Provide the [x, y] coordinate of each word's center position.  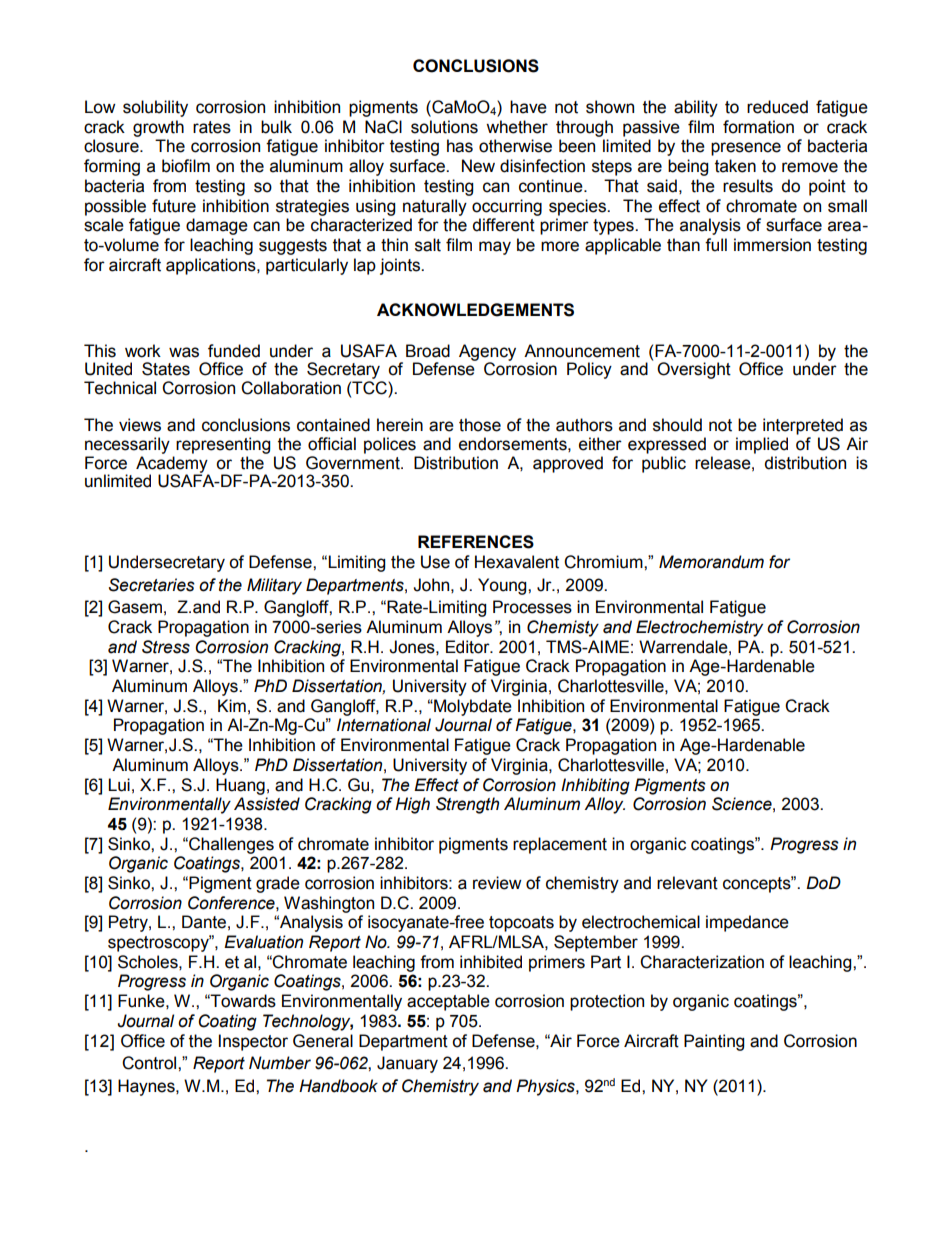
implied [762, 445]
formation [758, 127]
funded [234, 351]
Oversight [694, 370]
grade [278, 884]
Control [150, 1063]
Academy [172, 465]
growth [158, 128]
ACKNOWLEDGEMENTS [475, 310]
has [460, 146]
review [497, 883]
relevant [687, 883]
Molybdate [472, 707]
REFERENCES [476, 542]
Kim [232, 705]
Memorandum [711, 562]
